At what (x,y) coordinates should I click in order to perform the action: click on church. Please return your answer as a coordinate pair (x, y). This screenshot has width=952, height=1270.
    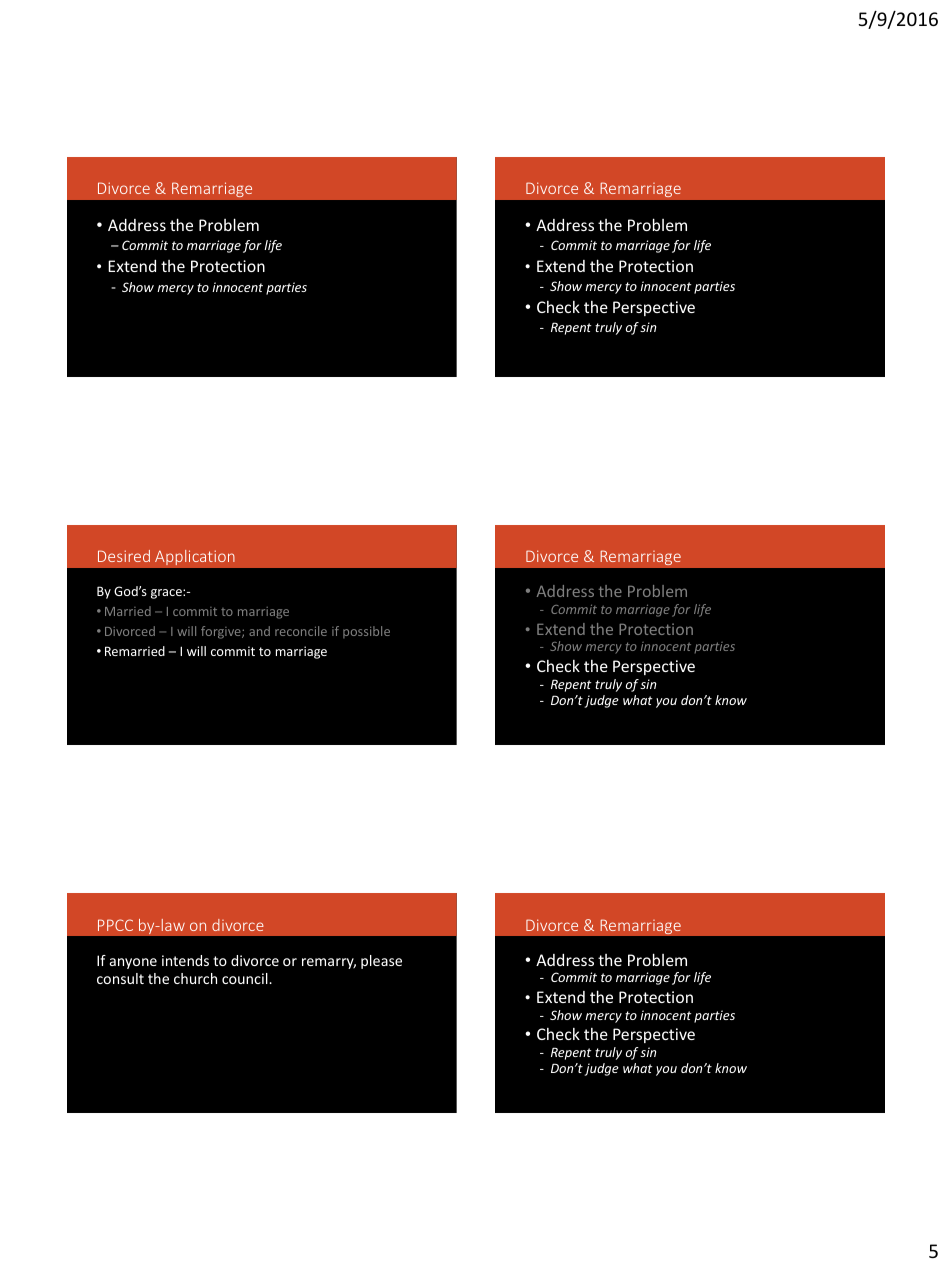
    Looking at the image, I should click on (195, 978).
